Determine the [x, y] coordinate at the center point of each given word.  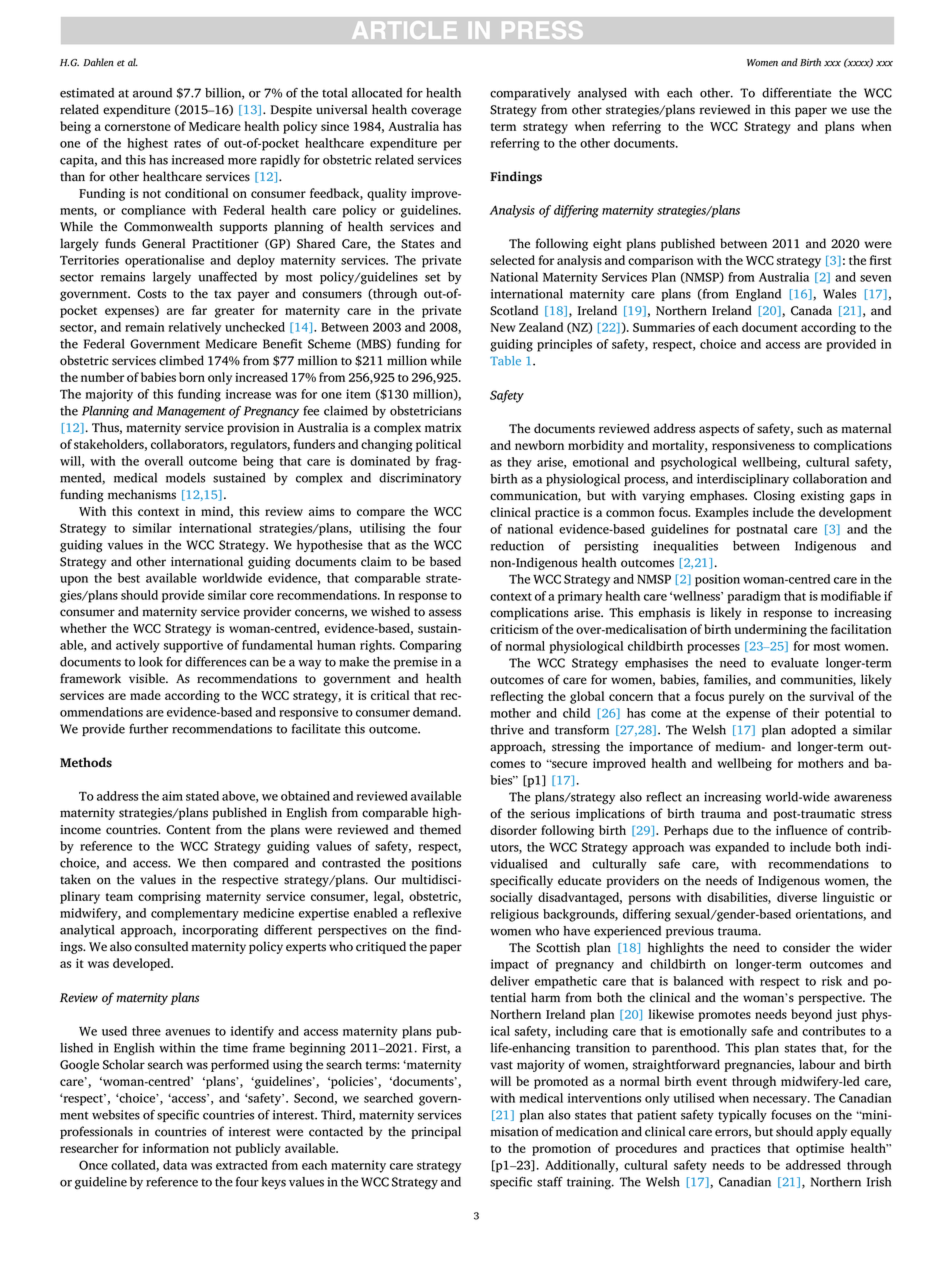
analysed [602, 94]
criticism [514, 629]
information [176, 1148]
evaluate [795, 663]
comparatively [530, 94]
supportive [193, 646]
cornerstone [138, 127]
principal [436, 1132]
